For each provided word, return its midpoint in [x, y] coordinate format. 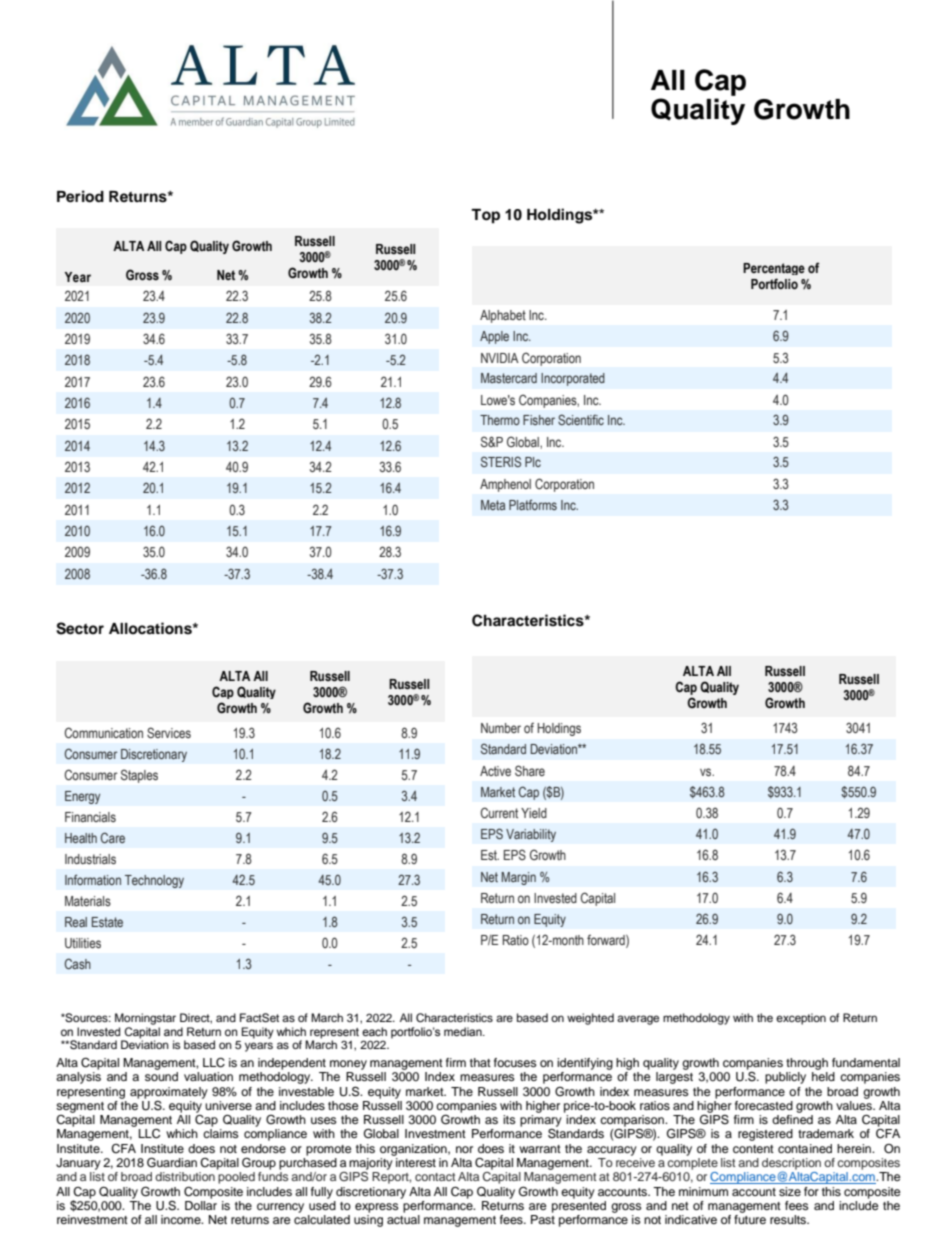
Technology [154, 881]
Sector [80, 628]
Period [80, 196]
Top [485, 216]
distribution [185, 1176]
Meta [493, 505]
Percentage [774, 269]
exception [801, 1019]
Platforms [533, 504]
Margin [518, 878]
